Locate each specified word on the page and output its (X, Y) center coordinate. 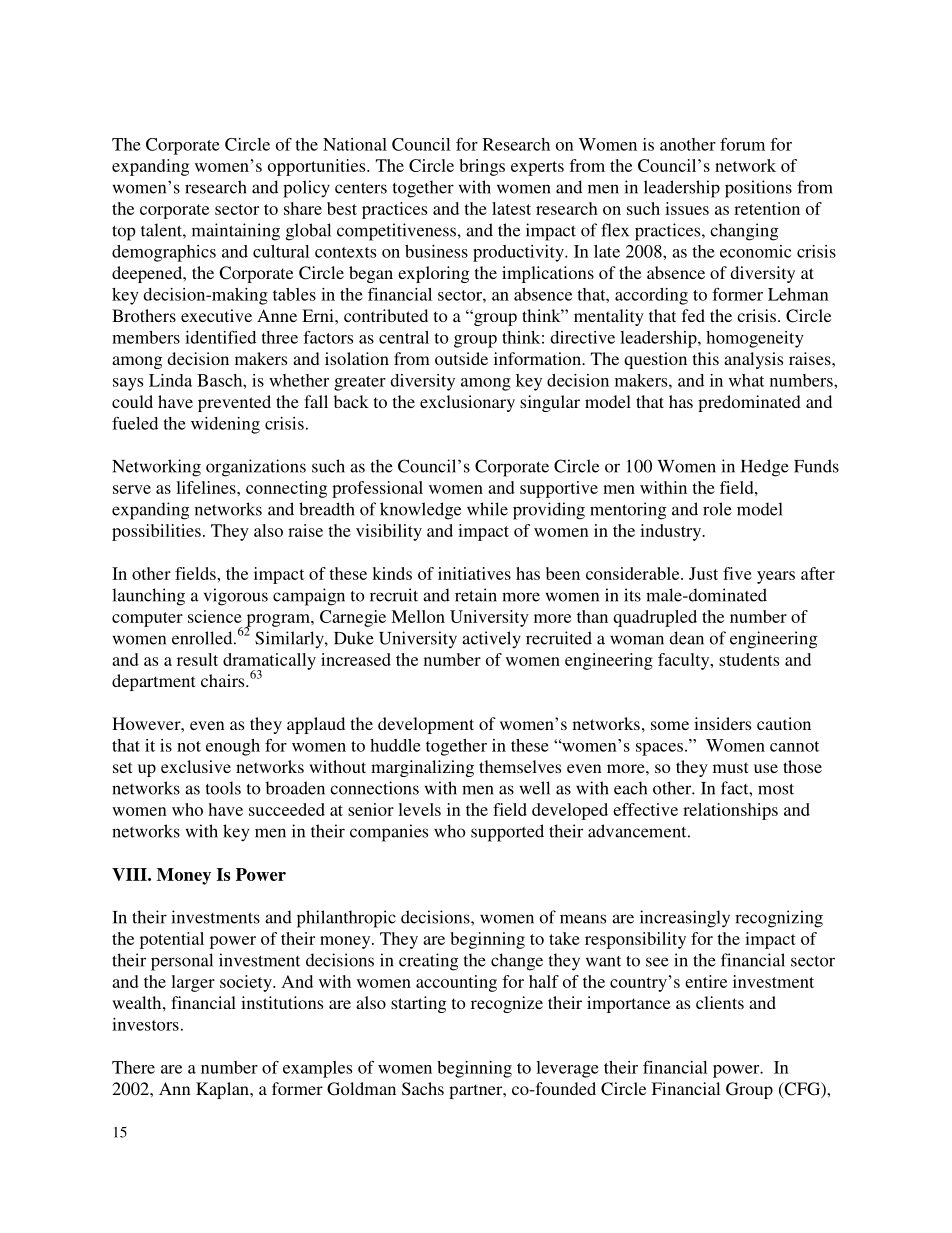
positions (758, 189)
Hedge (765, 468)
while (487, 509)
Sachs (423, 1089)
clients (720, 1002)
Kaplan (223, 1090)
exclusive (196, 766)
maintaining (236, 232)
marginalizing (422, 768)
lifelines (207, 487)
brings (482, 167)
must (730, 767)
